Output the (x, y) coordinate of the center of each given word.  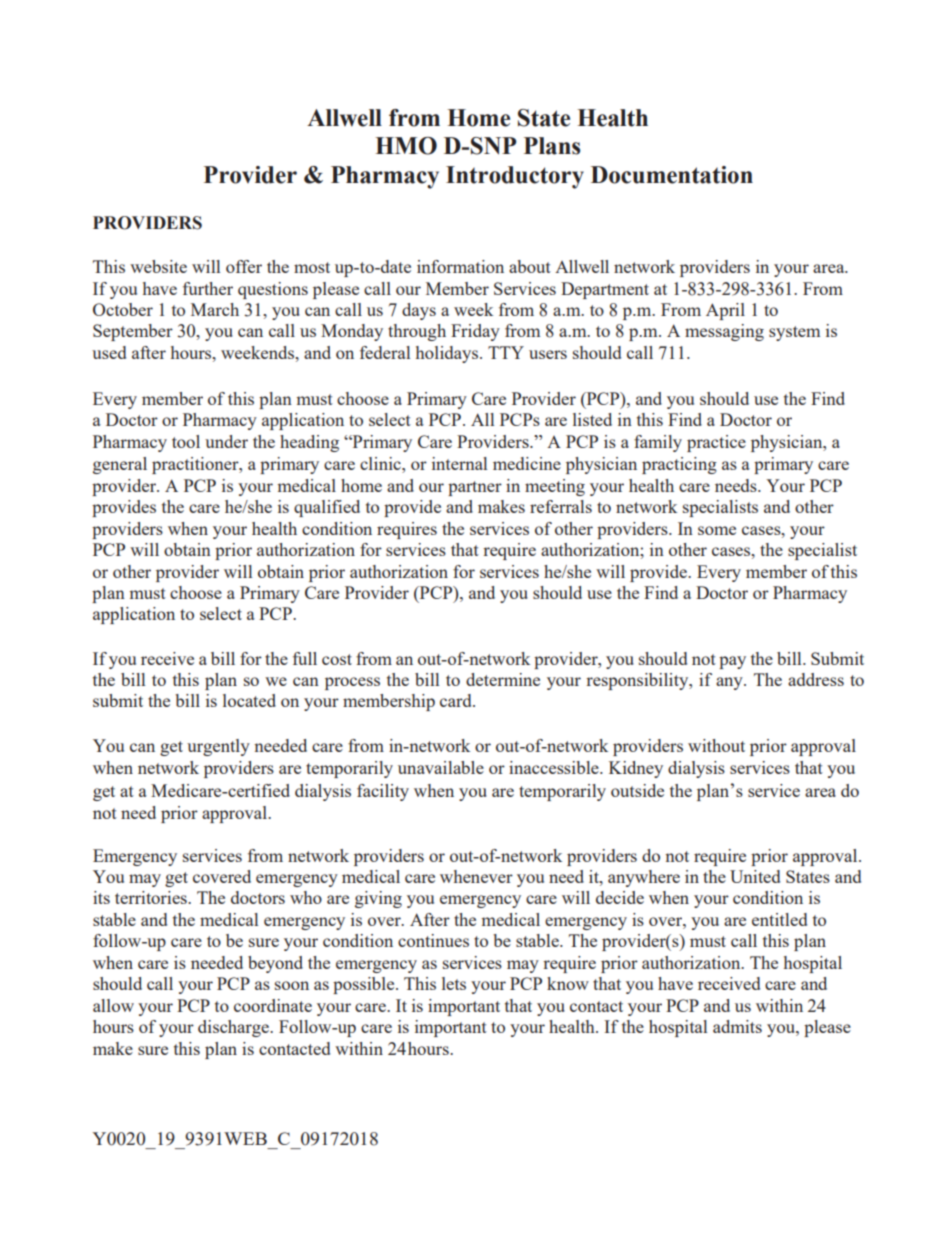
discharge (234, 1028)
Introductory (515, 177)
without (716, 745)
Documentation (672, 175)
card (457, 700)
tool (186, 441)
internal (459, 463)
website (158, 266)
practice (716, 443)
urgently (218, 747)
